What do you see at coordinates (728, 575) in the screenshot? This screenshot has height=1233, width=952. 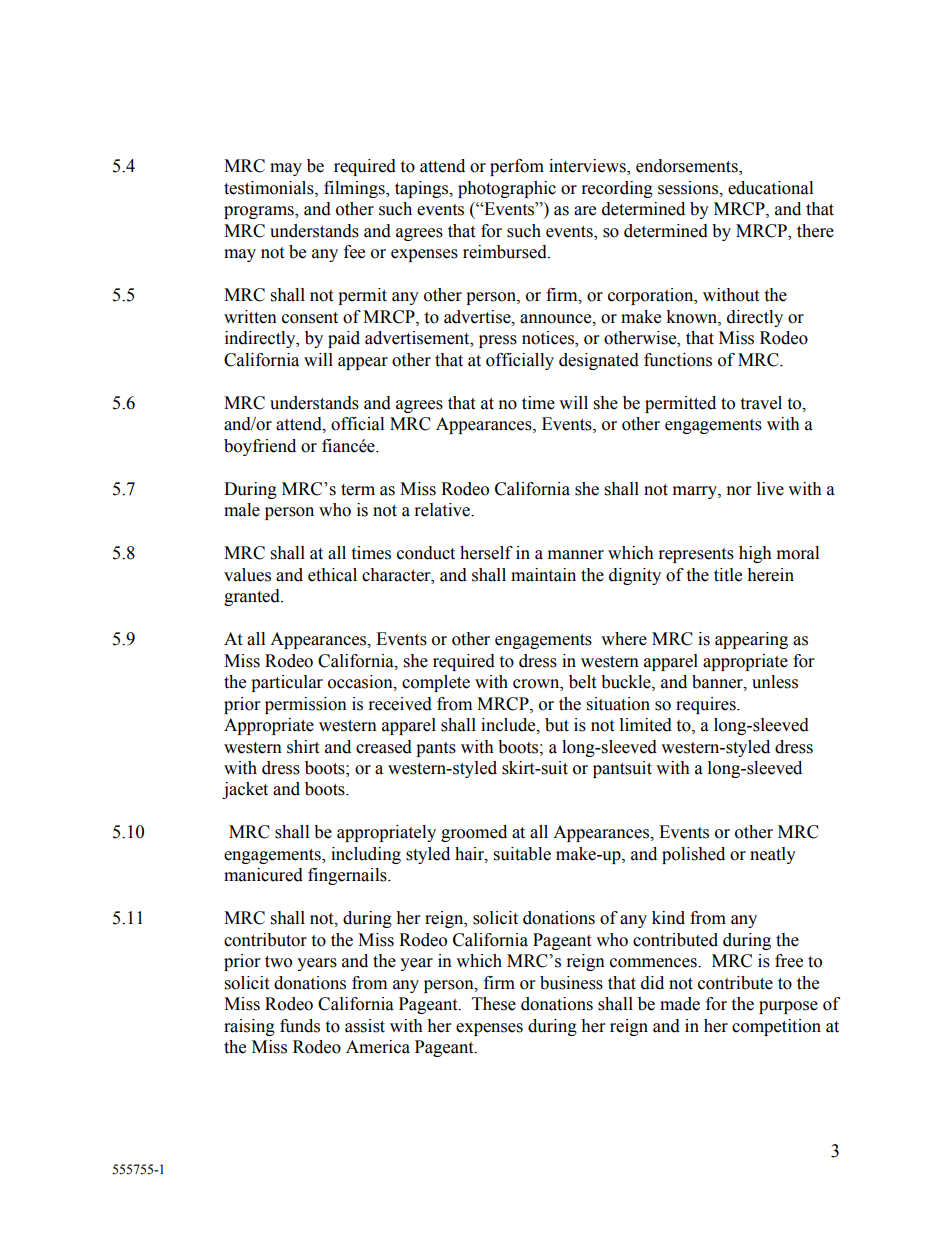 I see `title` at bounding box center [728, 575].
